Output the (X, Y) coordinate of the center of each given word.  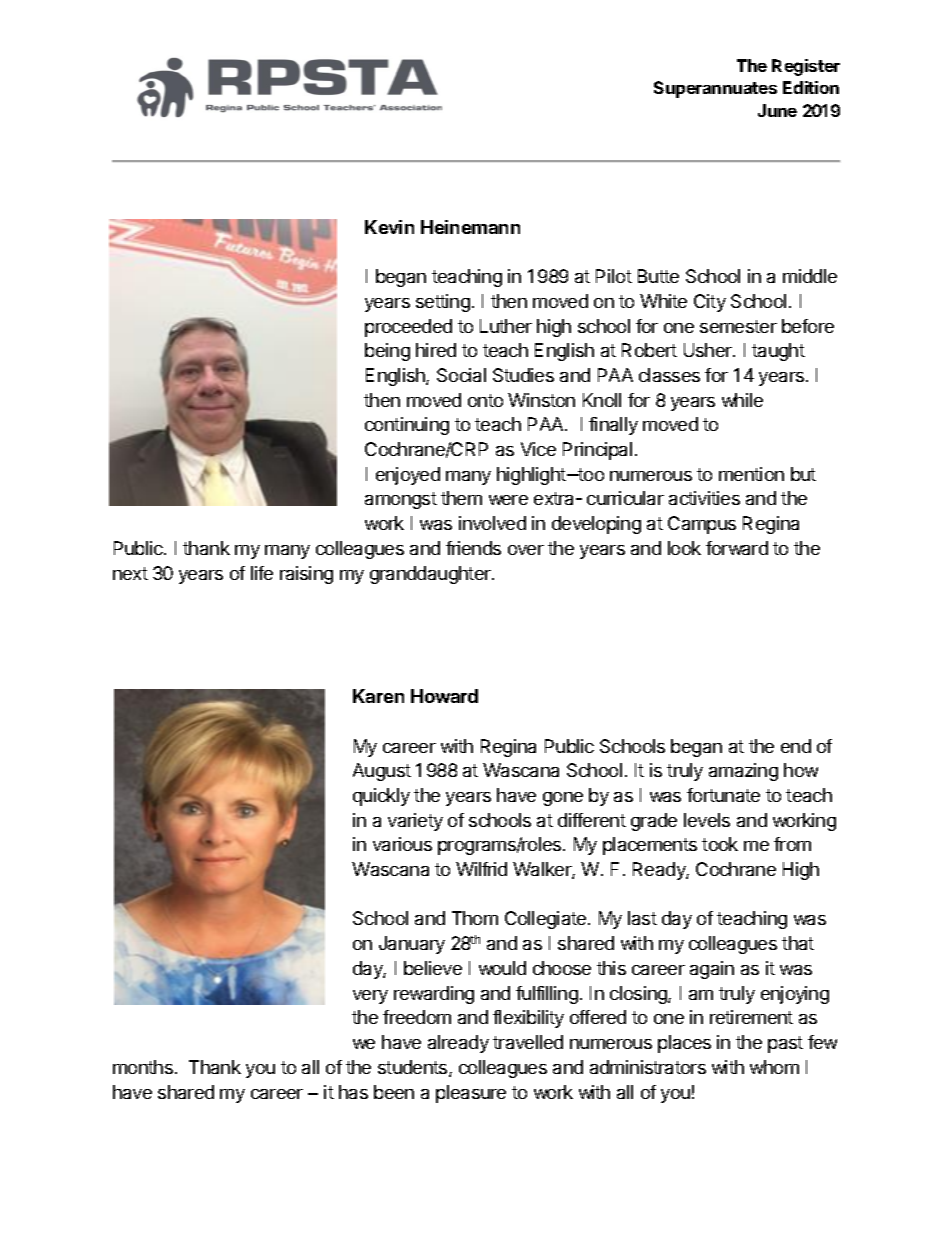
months (143, 1067)
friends (473, 548)
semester (738, 326)
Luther (506, 326)
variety (415, 822)
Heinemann (470, 227)
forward (737, 548)
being (387, 352)
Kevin (389, 227)
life (262, 573)
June (777, 110)
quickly (381, 797)
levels (707, 820)
